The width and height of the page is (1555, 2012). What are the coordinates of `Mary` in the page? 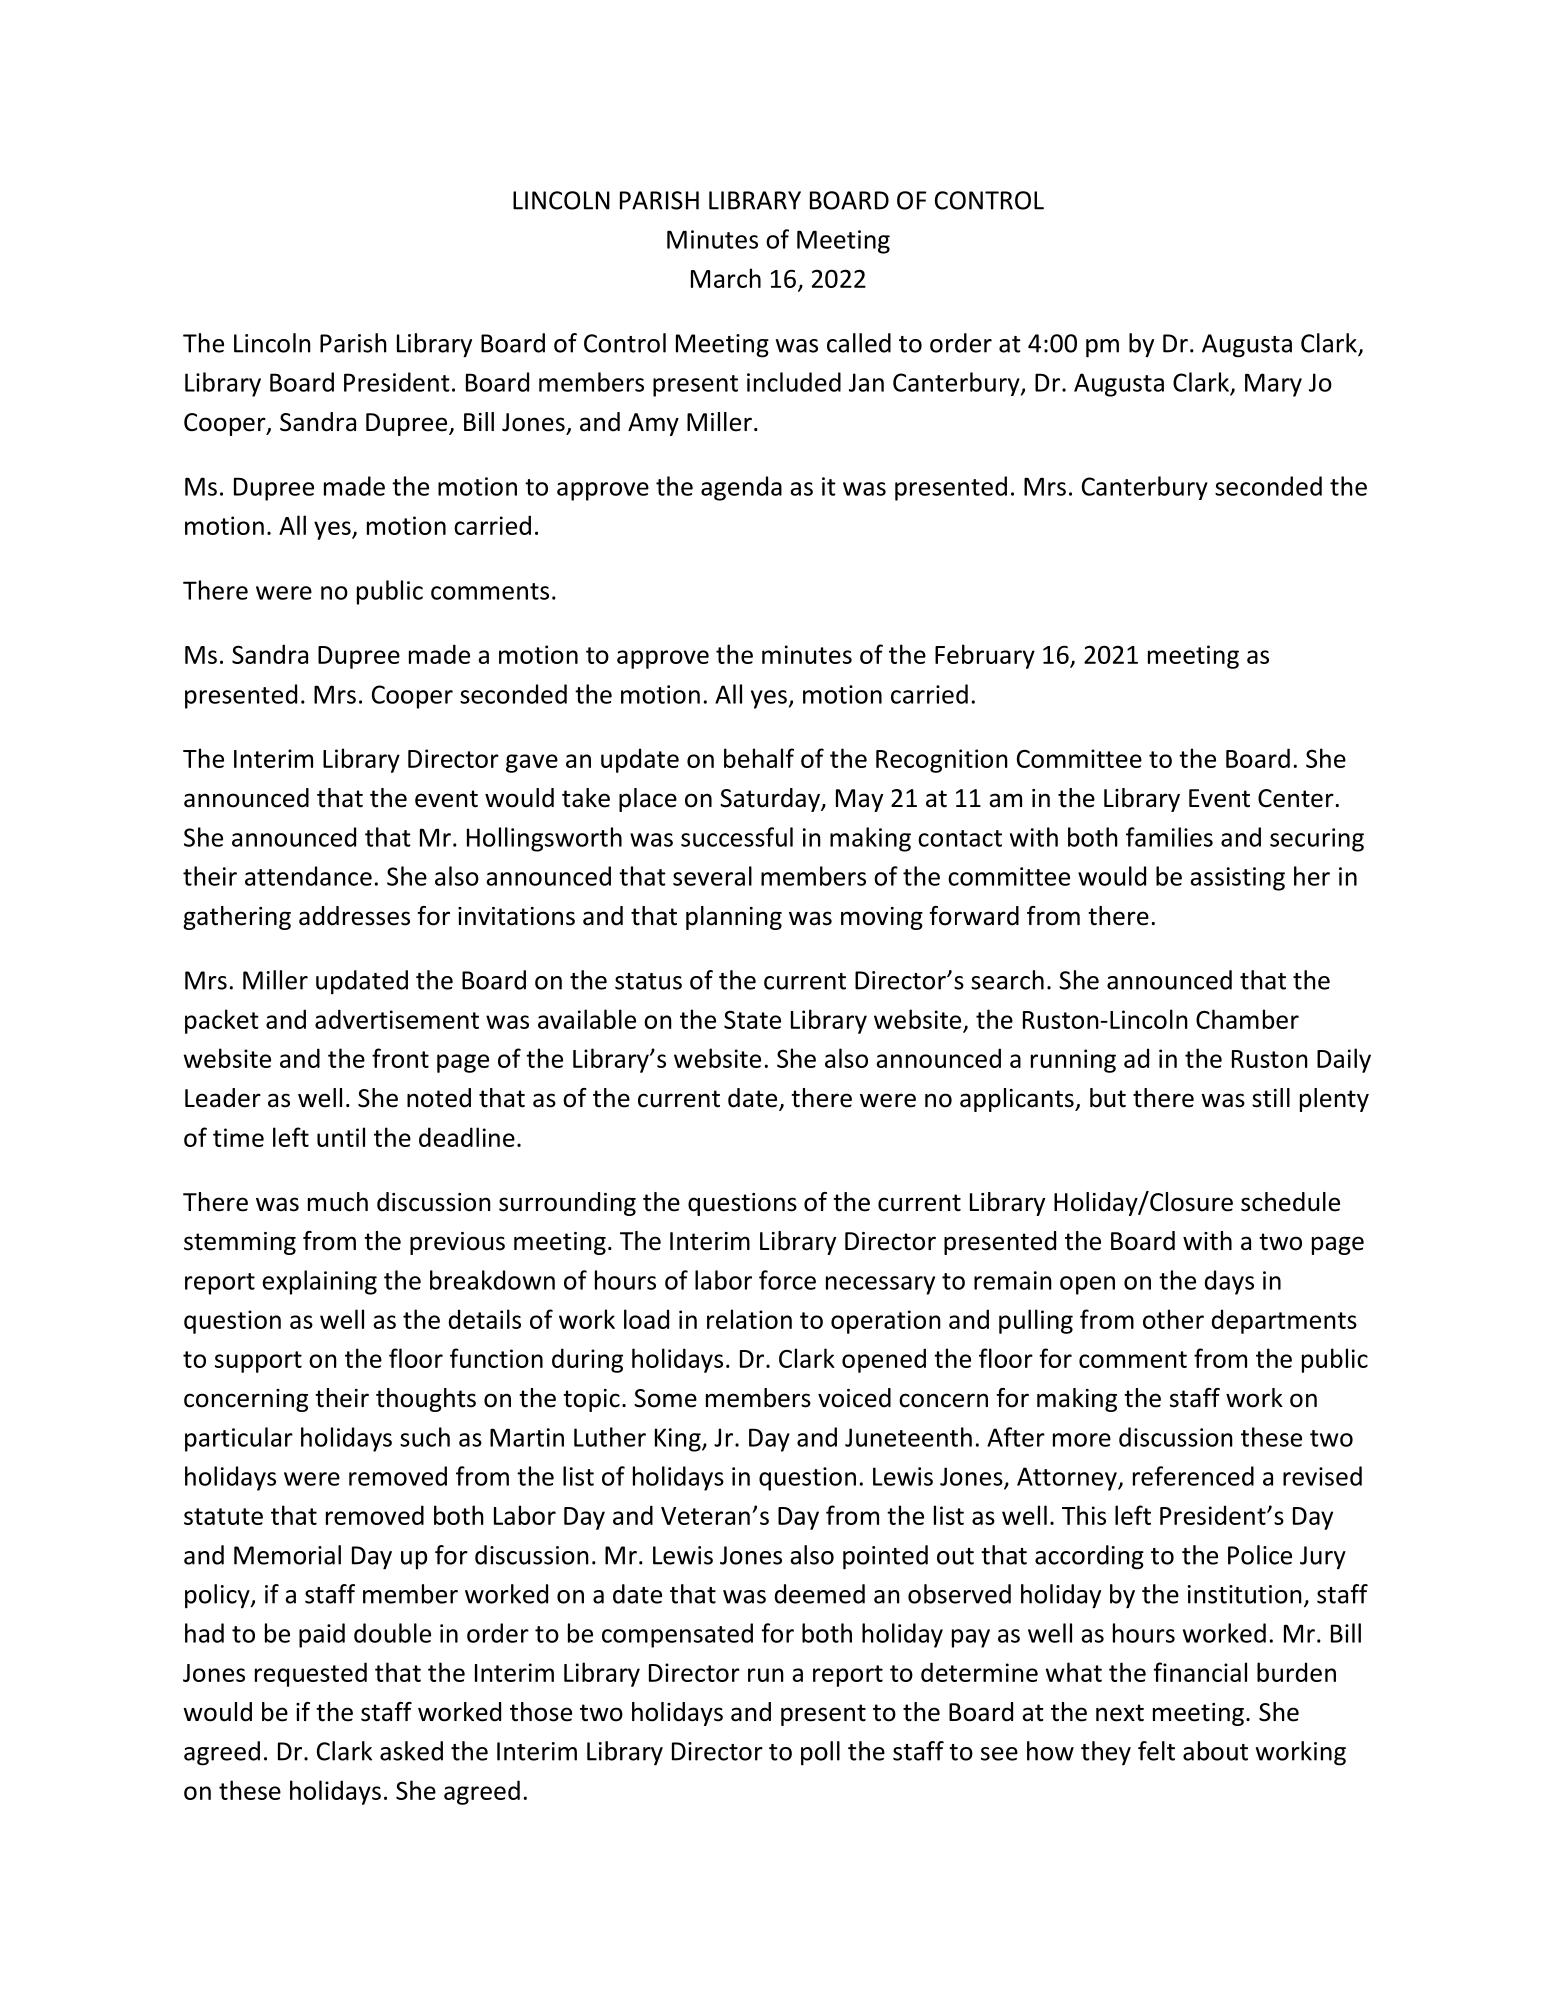 It's located at (1273, 385).
